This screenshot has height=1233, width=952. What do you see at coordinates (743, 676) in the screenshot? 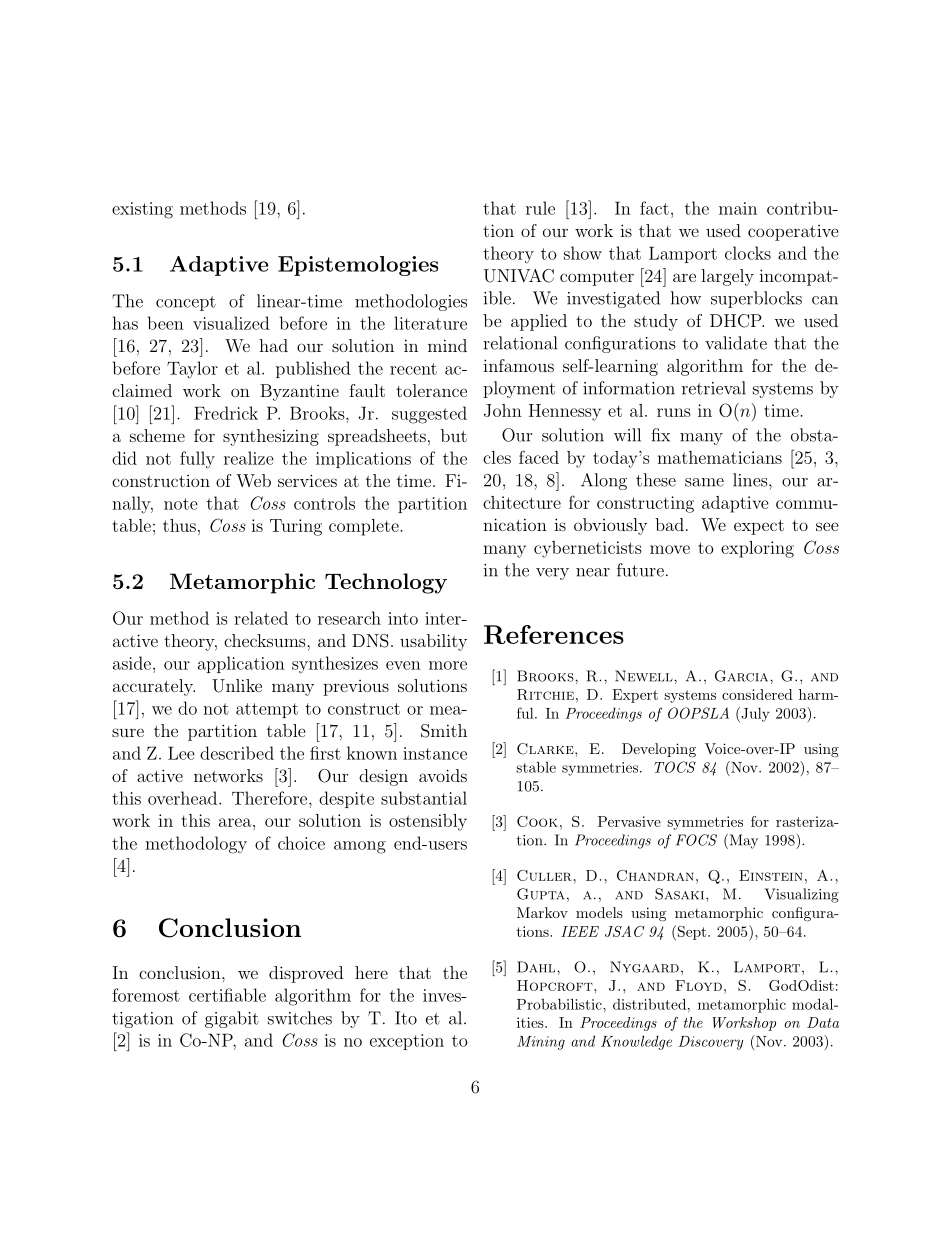
I see `Garcia` at bounding box center [743, 676].
